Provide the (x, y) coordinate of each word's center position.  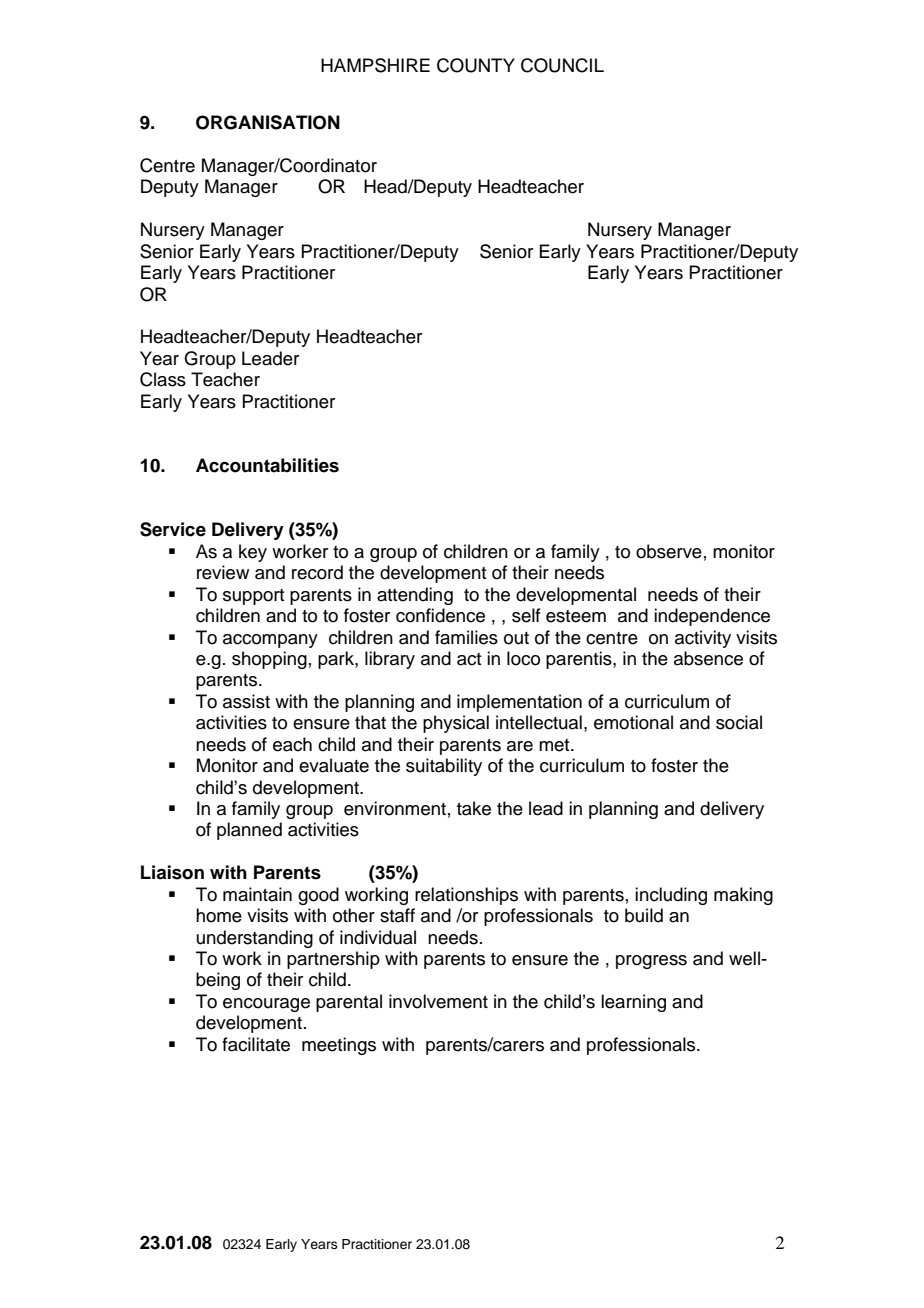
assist (246, 701)
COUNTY (476, 65)
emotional (633, 722)
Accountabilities (267, 465)
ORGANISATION (268, 122)
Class (163, 379)
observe (669, 551)
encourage (266, 1005)
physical (456, 724)
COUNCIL (562, 65)
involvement (438, 1001)
